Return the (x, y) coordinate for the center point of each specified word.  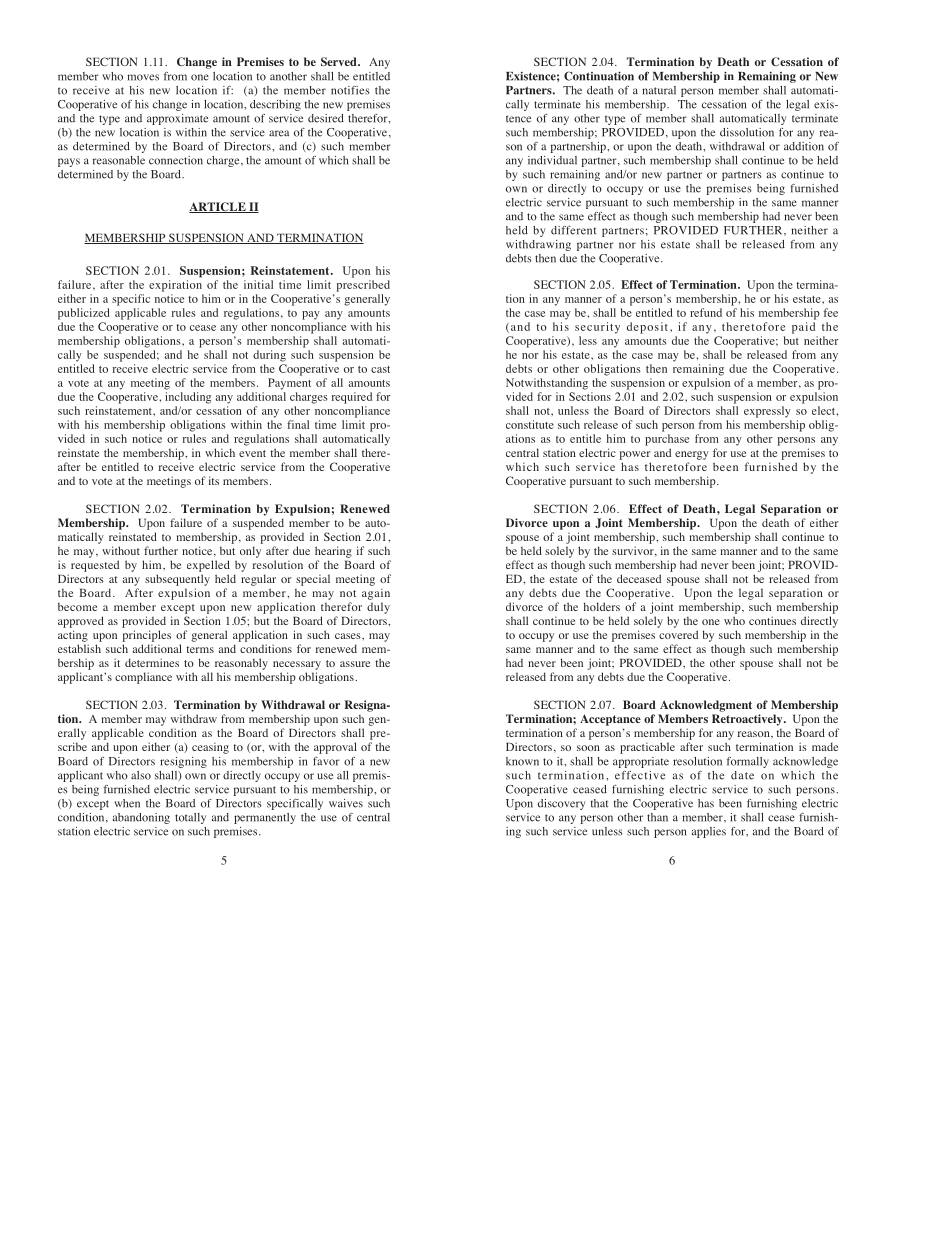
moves (143, 77)
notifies (350, 90)
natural (659, 90)
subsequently (177, 580)
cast (380, 369)
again (376, 594)
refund (706, 312)
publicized (84, 314)
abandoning (141, 818)
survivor (634, 551)
